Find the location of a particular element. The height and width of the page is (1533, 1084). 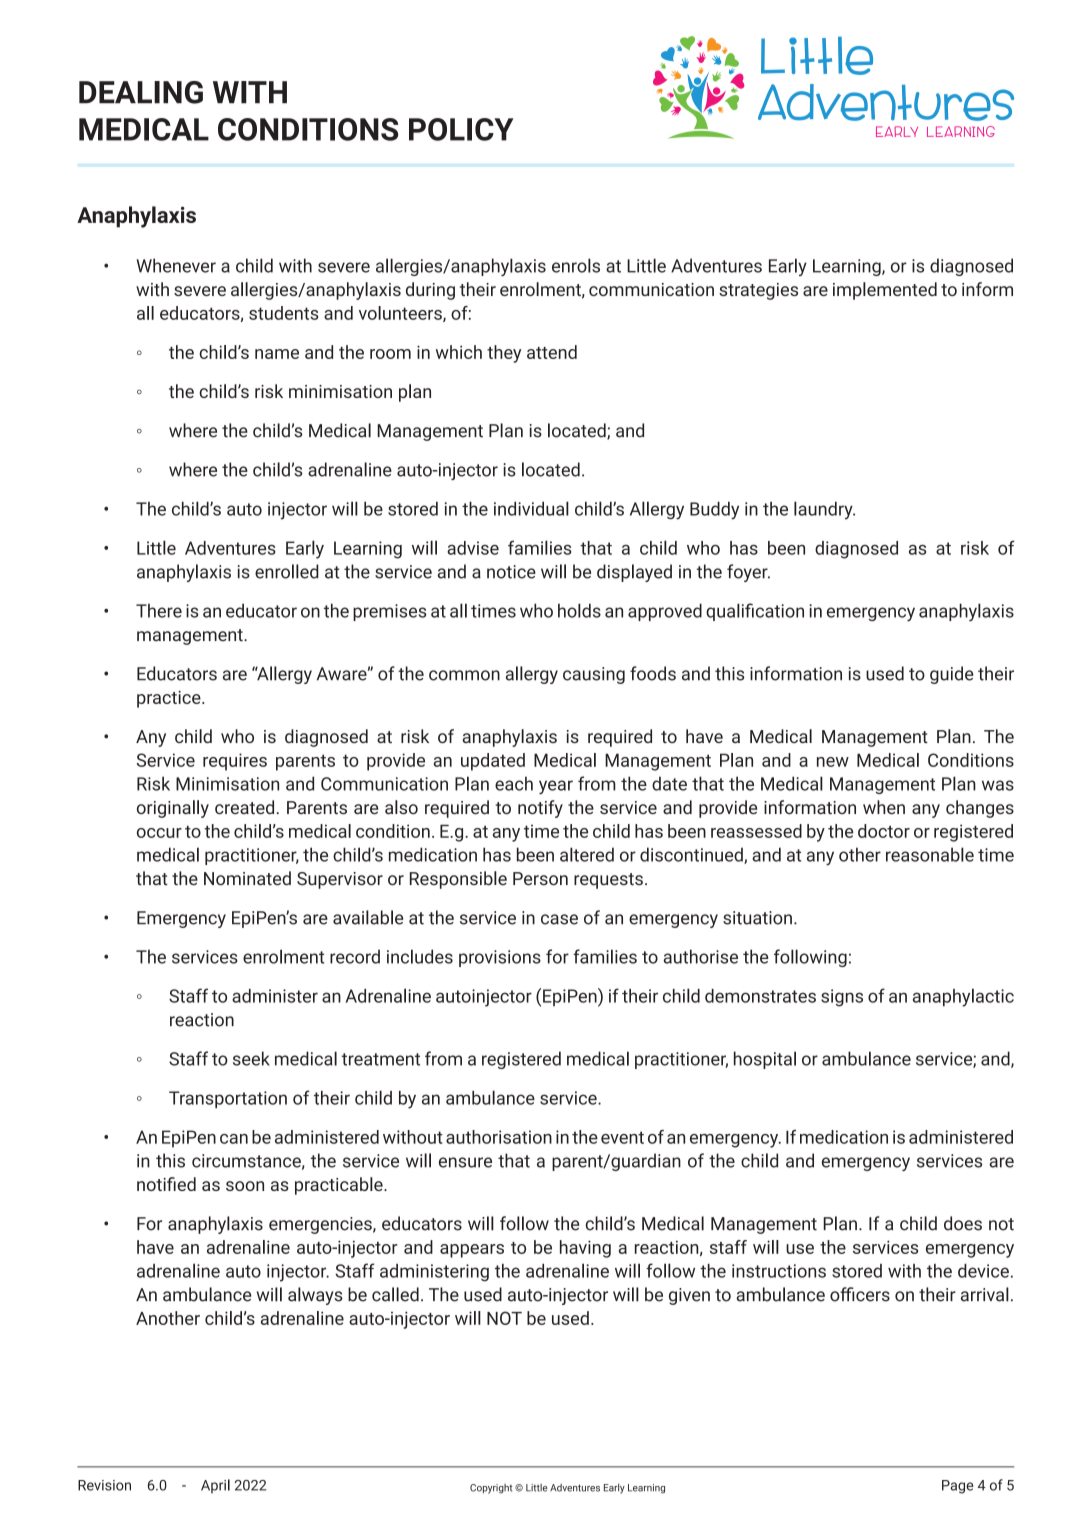

POLICY is located at coordinates (461, 129).
